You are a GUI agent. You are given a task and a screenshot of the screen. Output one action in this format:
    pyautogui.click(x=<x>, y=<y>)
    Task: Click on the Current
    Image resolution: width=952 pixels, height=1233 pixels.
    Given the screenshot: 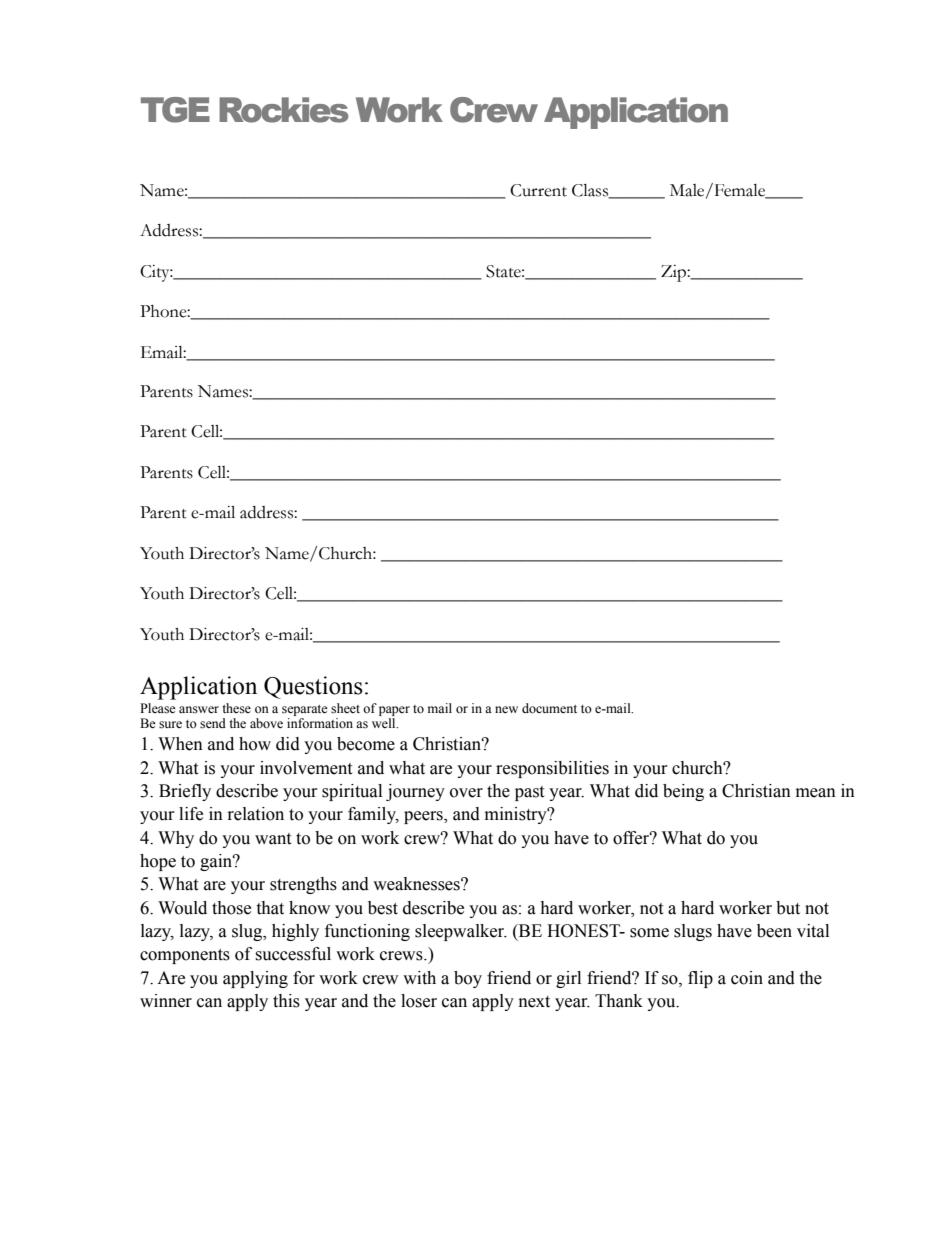 What is the action you would take?
    pyautogui.click(x=538, y=190)
